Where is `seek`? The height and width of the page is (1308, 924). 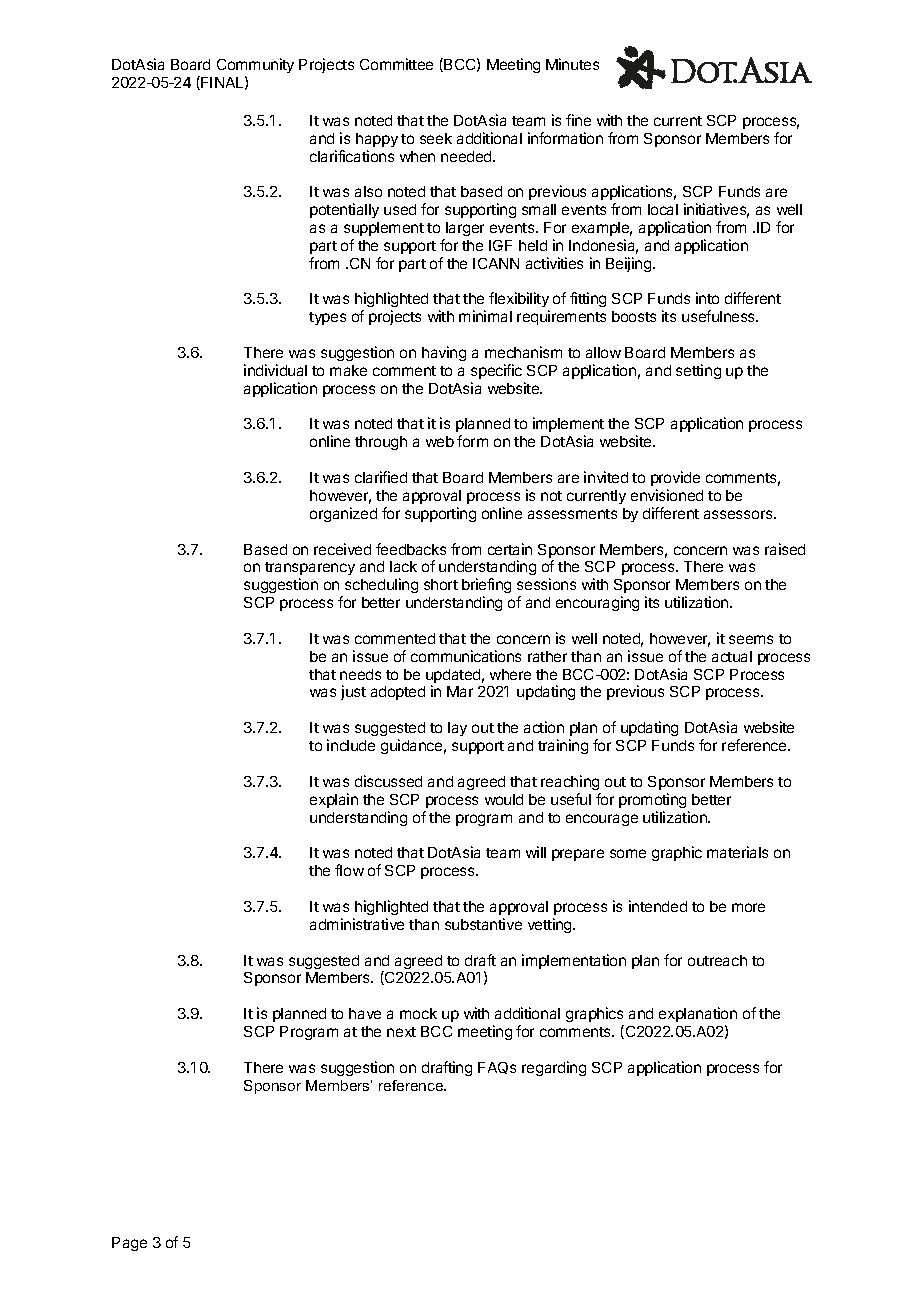
seek is located at coordinates (436, 138).
